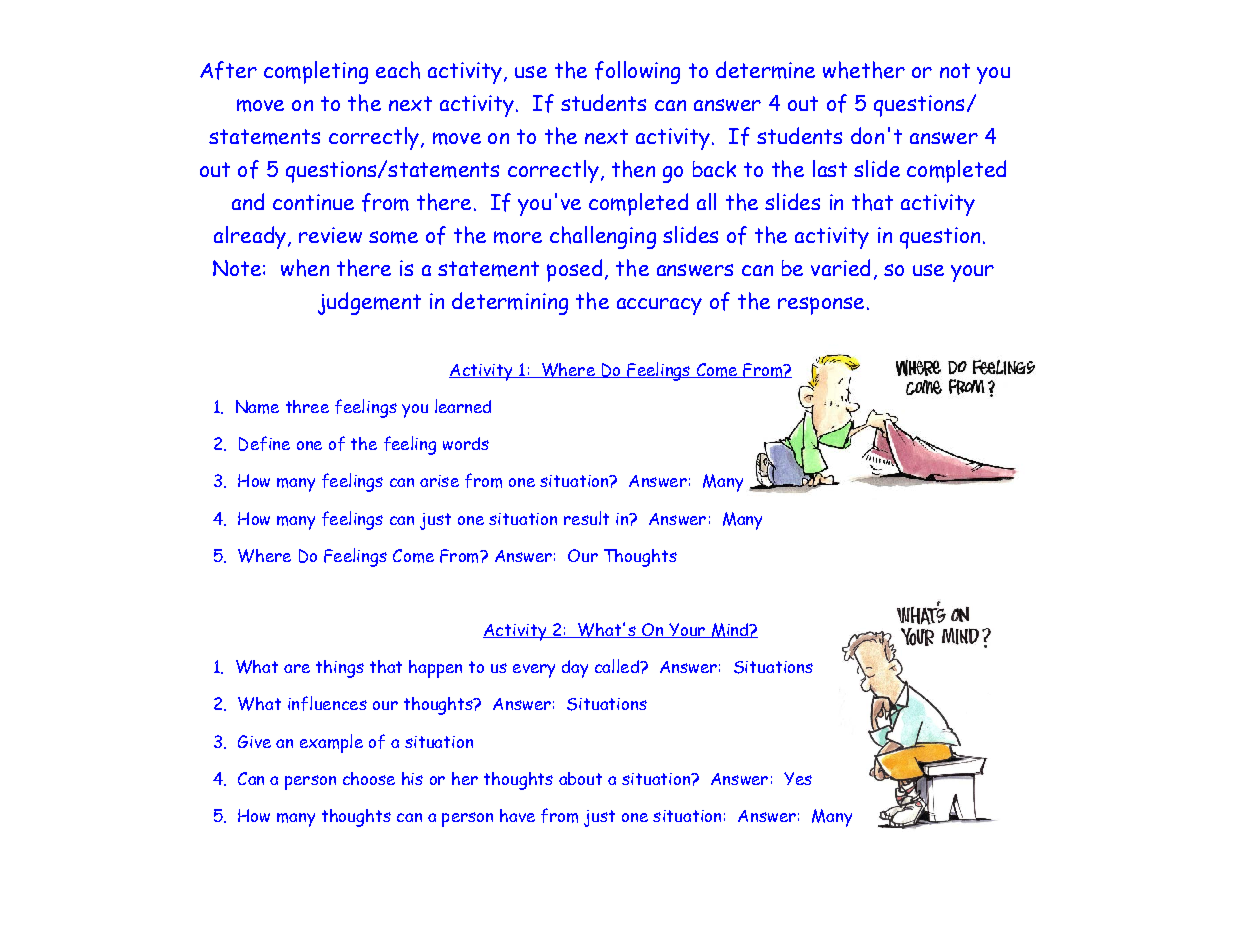  What do you see at coordinates (765, 70) in the document?
I see `determine` at bounding box center [765, 70].
